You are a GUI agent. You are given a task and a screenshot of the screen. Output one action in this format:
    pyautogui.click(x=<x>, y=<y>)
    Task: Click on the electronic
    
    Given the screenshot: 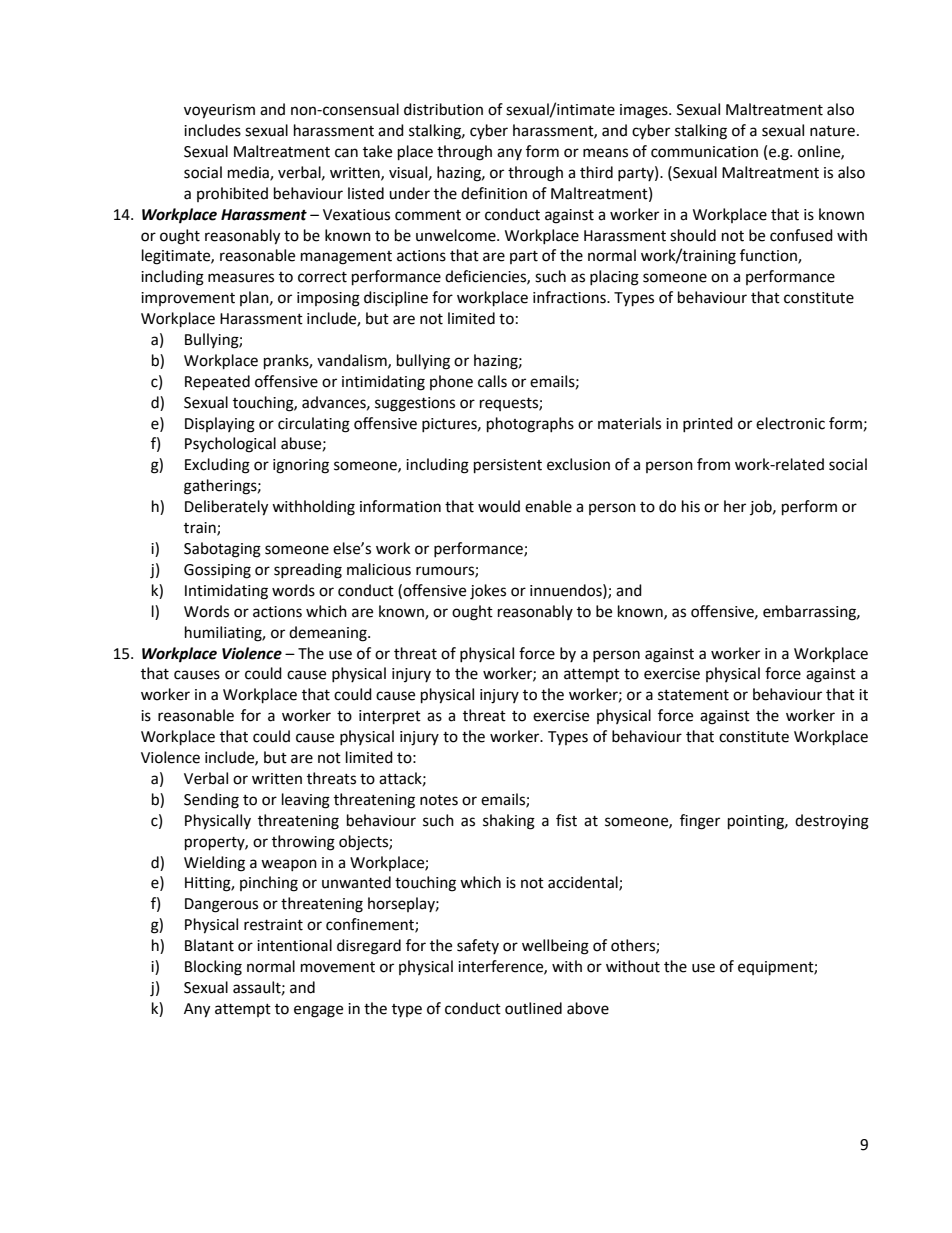 What is the action you would take?
    pyautogui.click(x=790, y=423)
